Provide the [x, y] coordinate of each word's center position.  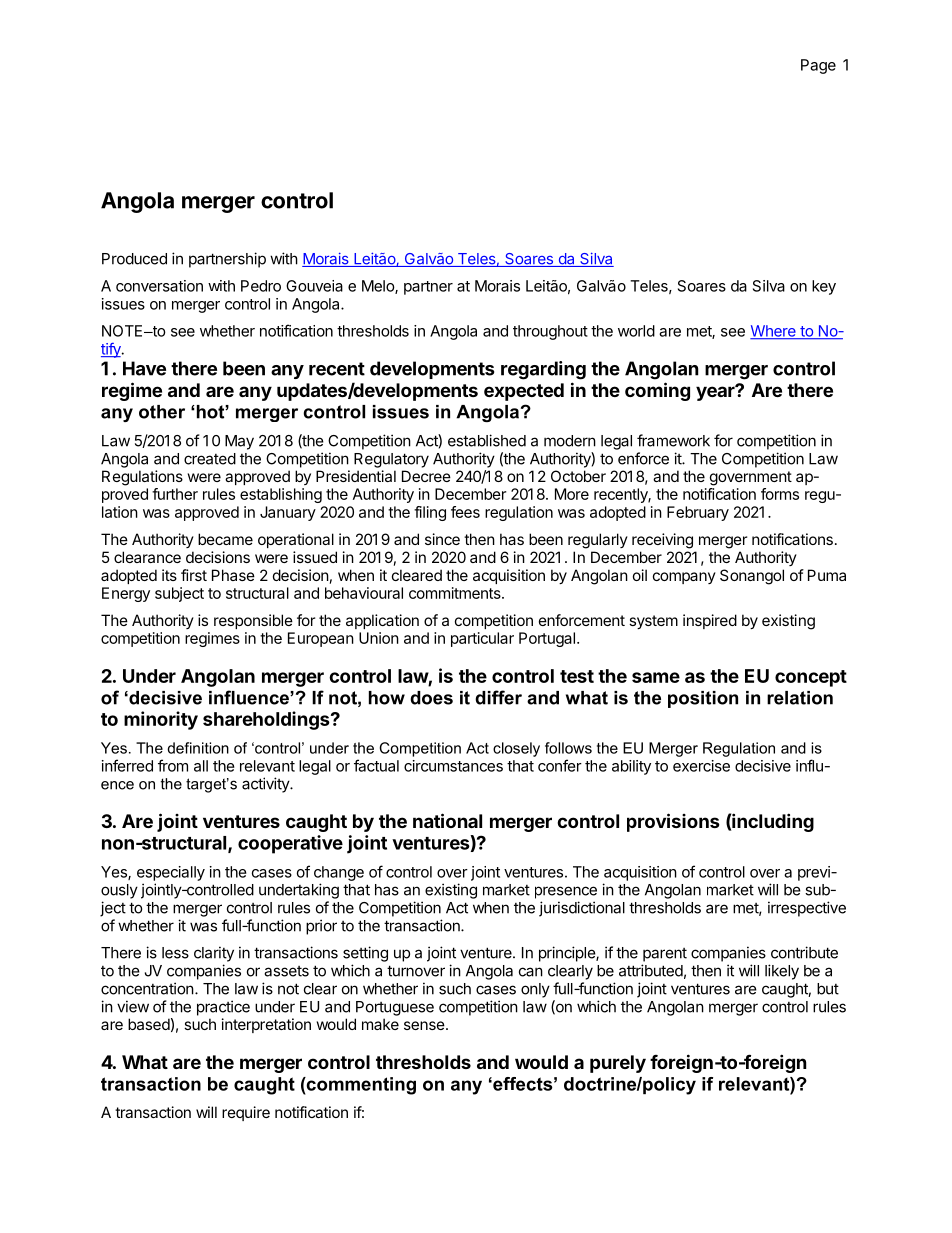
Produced [134, 259]
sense [424, 1025]
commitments [456, 593]
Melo [379, 287]
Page [818, 66]
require [246, 1113]
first [194, 575]
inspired [710, 621]
